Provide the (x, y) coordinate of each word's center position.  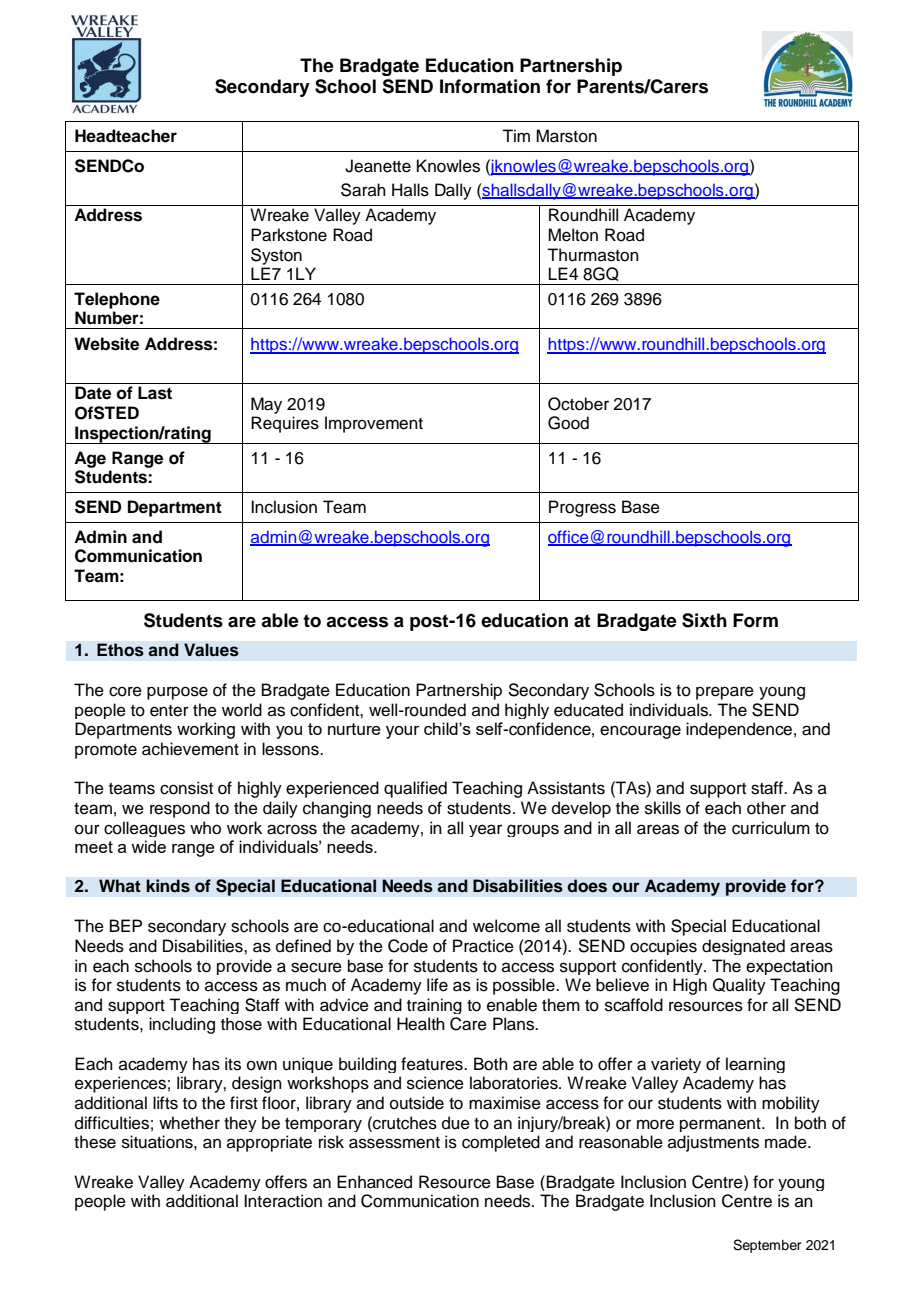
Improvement (374, 424)
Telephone (117, 300)
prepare (725, 693)
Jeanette (378, 166)
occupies (663, 947)
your (403, 732)
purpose (177, 693)
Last (155, 393)
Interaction (283, 1201)
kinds (168, 886)
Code (408, 946)
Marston (566, 136)
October (578, 404)
